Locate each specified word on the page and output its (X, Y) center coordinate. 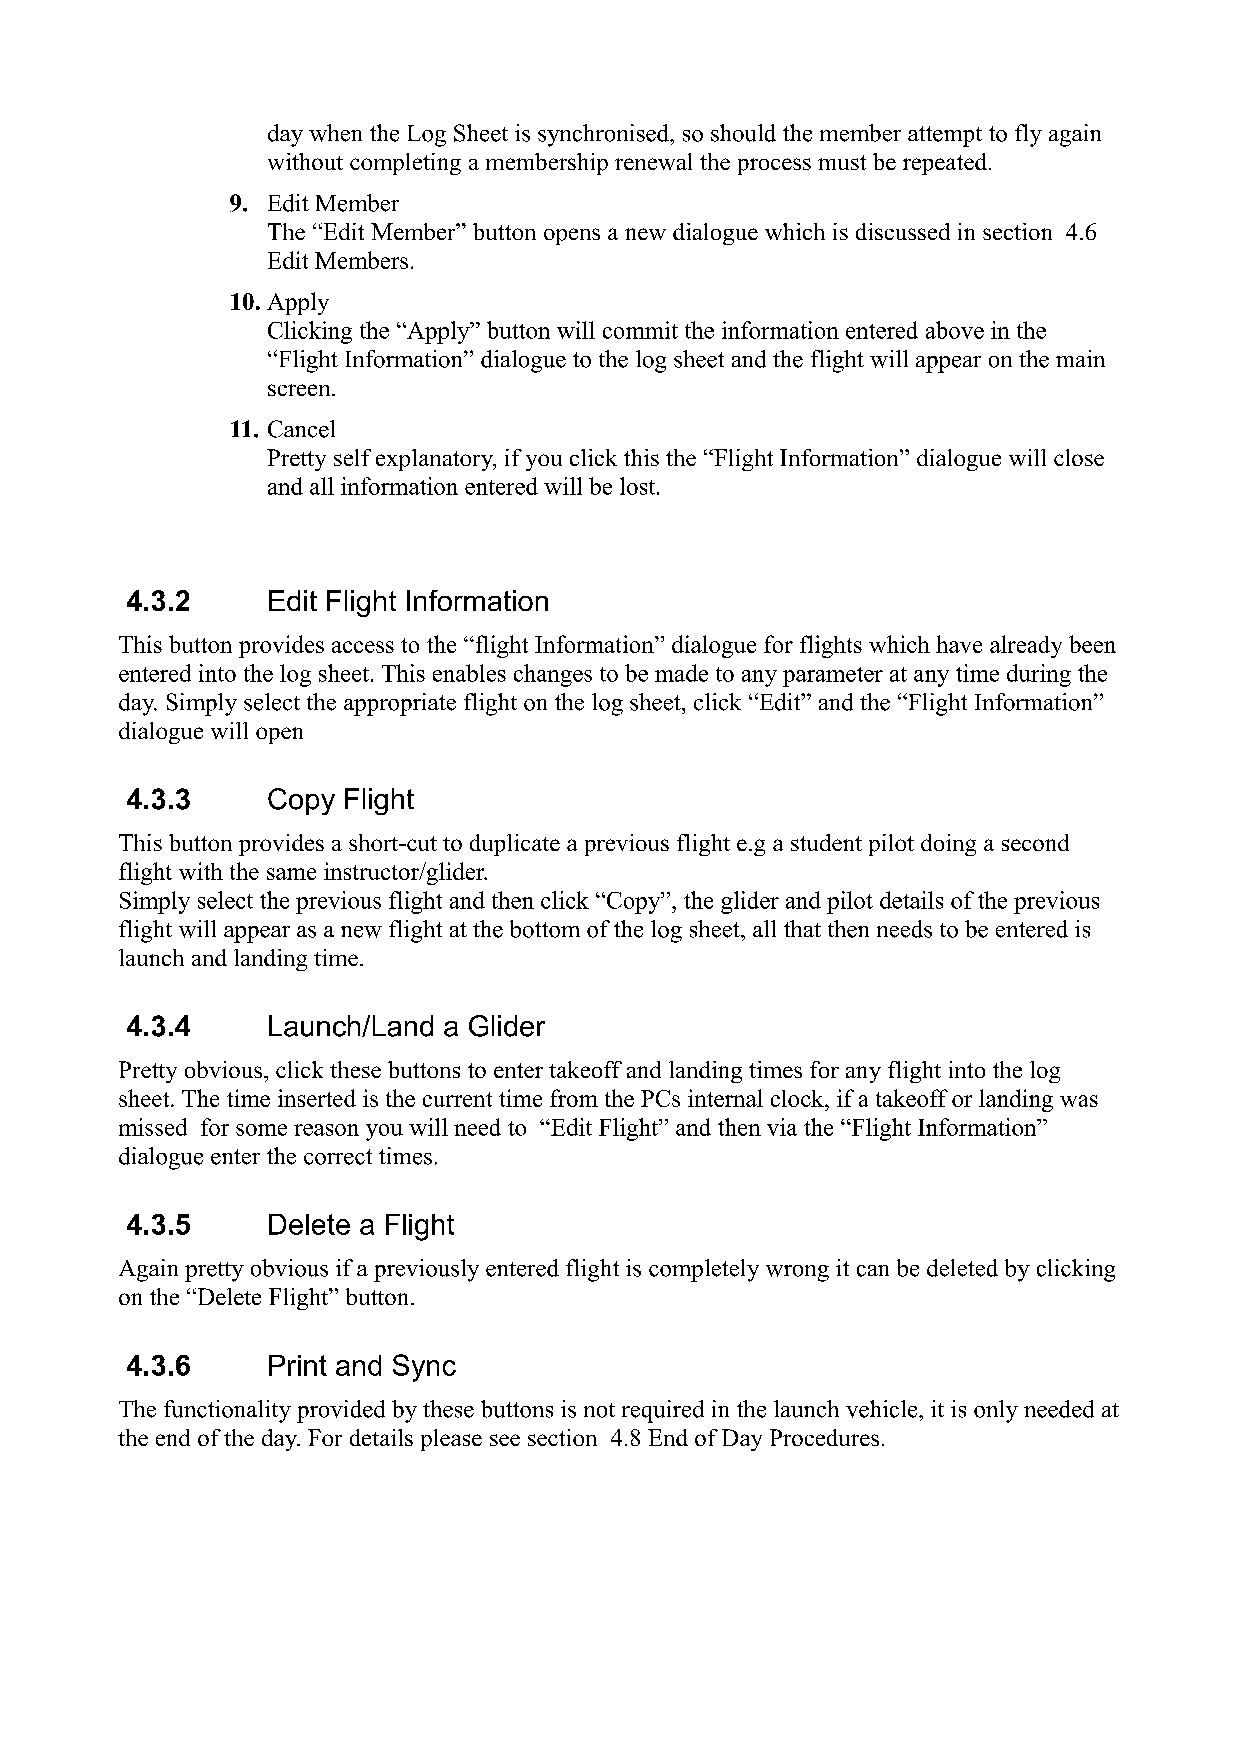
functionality (227, 1411)
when (335, 133)
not (599, 1410)
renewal (653, 161)
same (291, 874)
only (996, 1411)
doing (948, 845)
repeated (945, 164)
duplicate (515, 845)
